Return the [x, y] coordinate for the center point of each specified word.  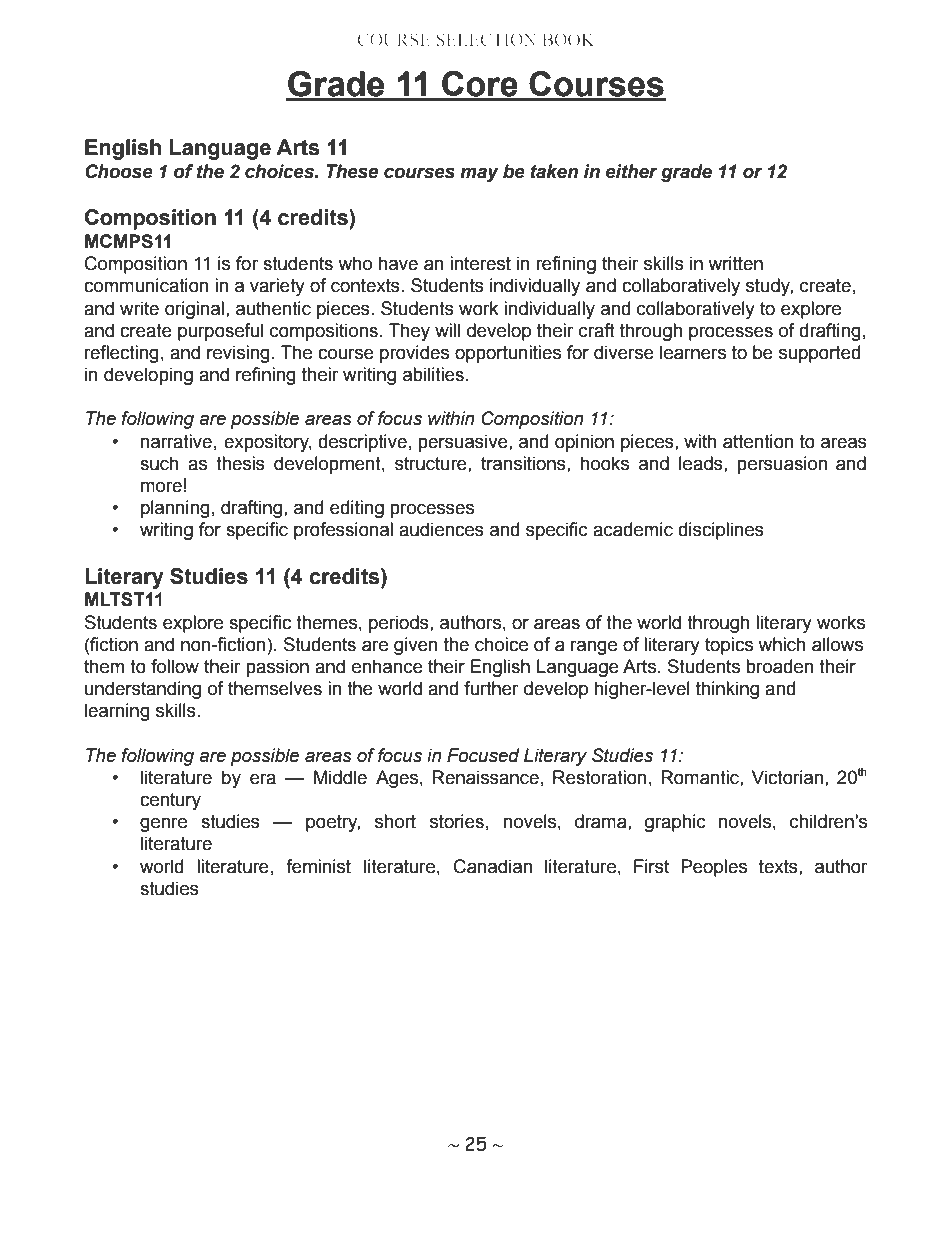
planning [175, 509]
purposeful [220, 332]
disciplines [721, 531]
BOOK [568, 39]
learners [693, 352]
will [447, 330]
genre [163, 824]
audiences [441, 529]
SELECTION [486, 39]
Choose [119, 171]
